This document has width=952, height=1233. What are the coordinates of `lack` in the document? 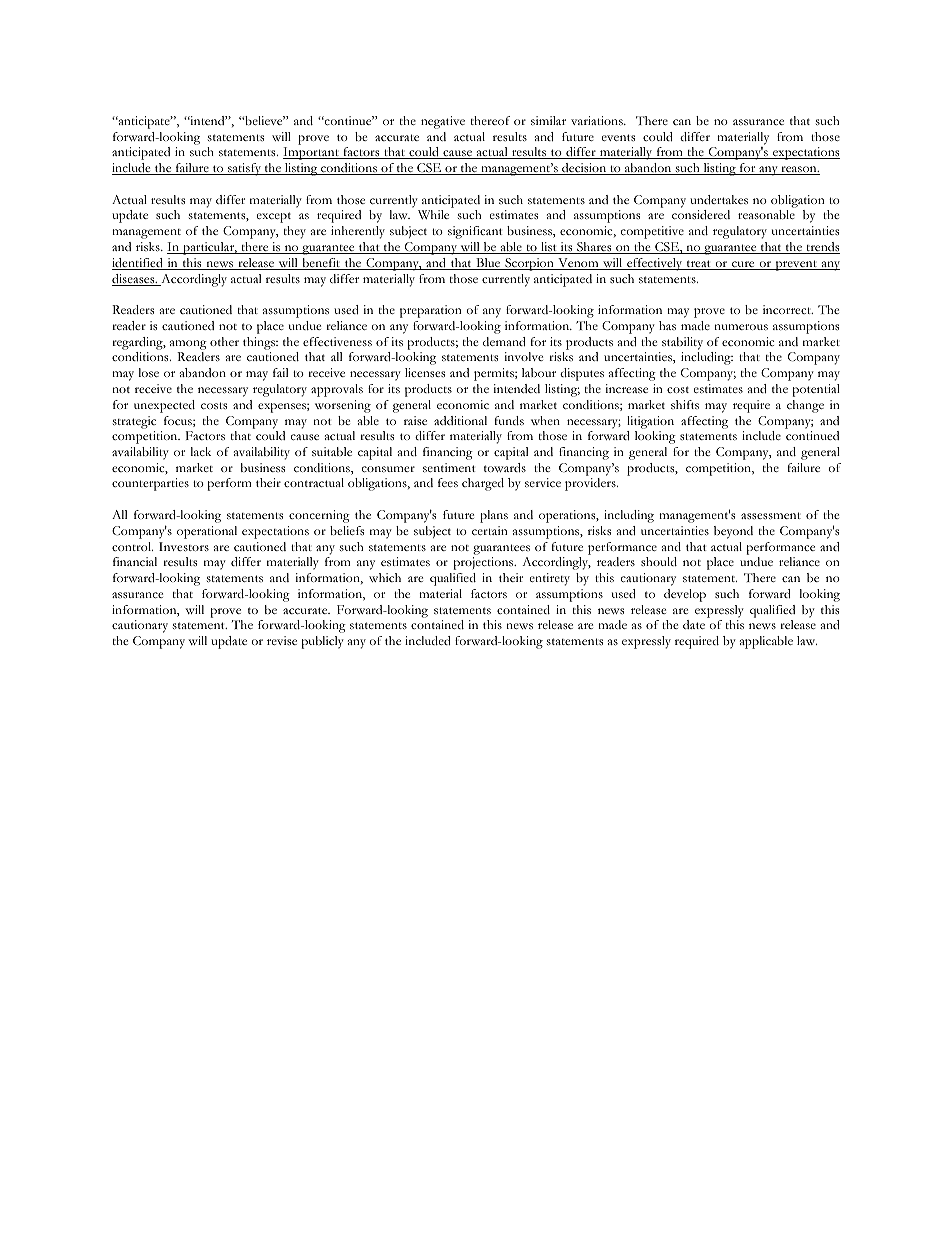 It's located at (201, 451).
